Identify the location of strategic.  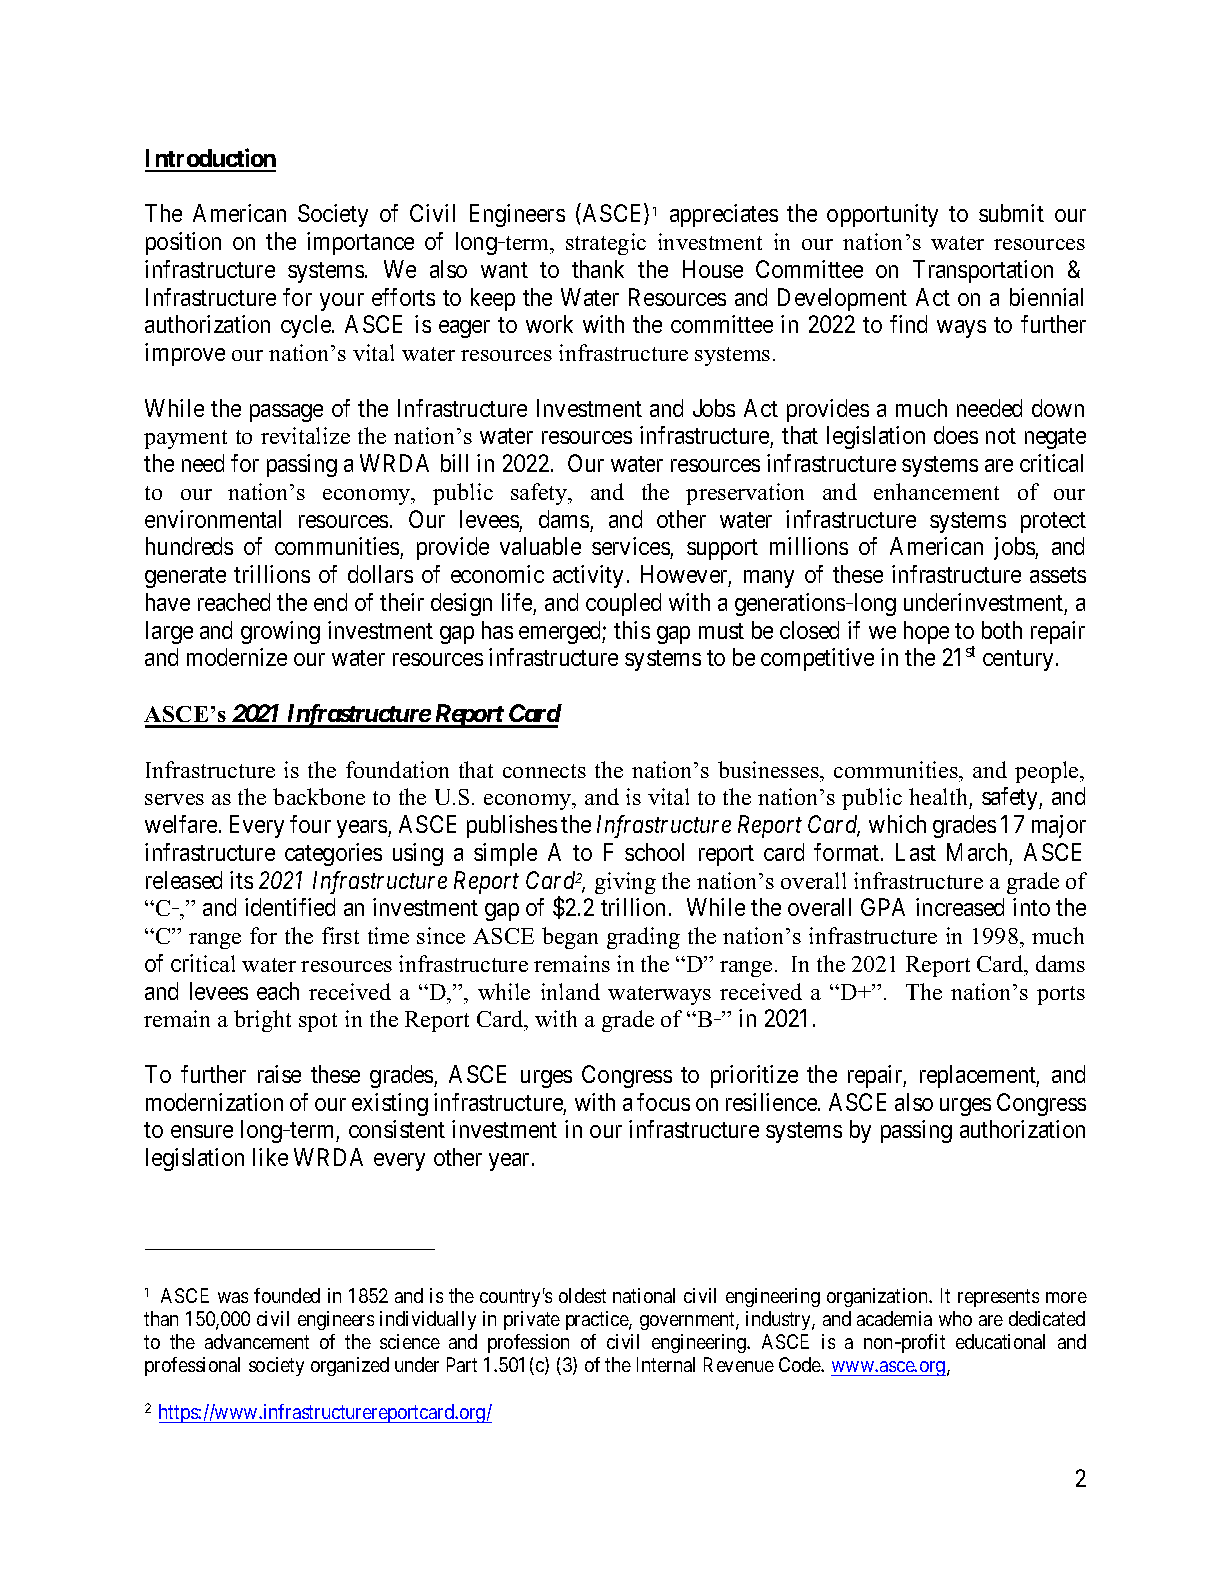
(606, 244).
